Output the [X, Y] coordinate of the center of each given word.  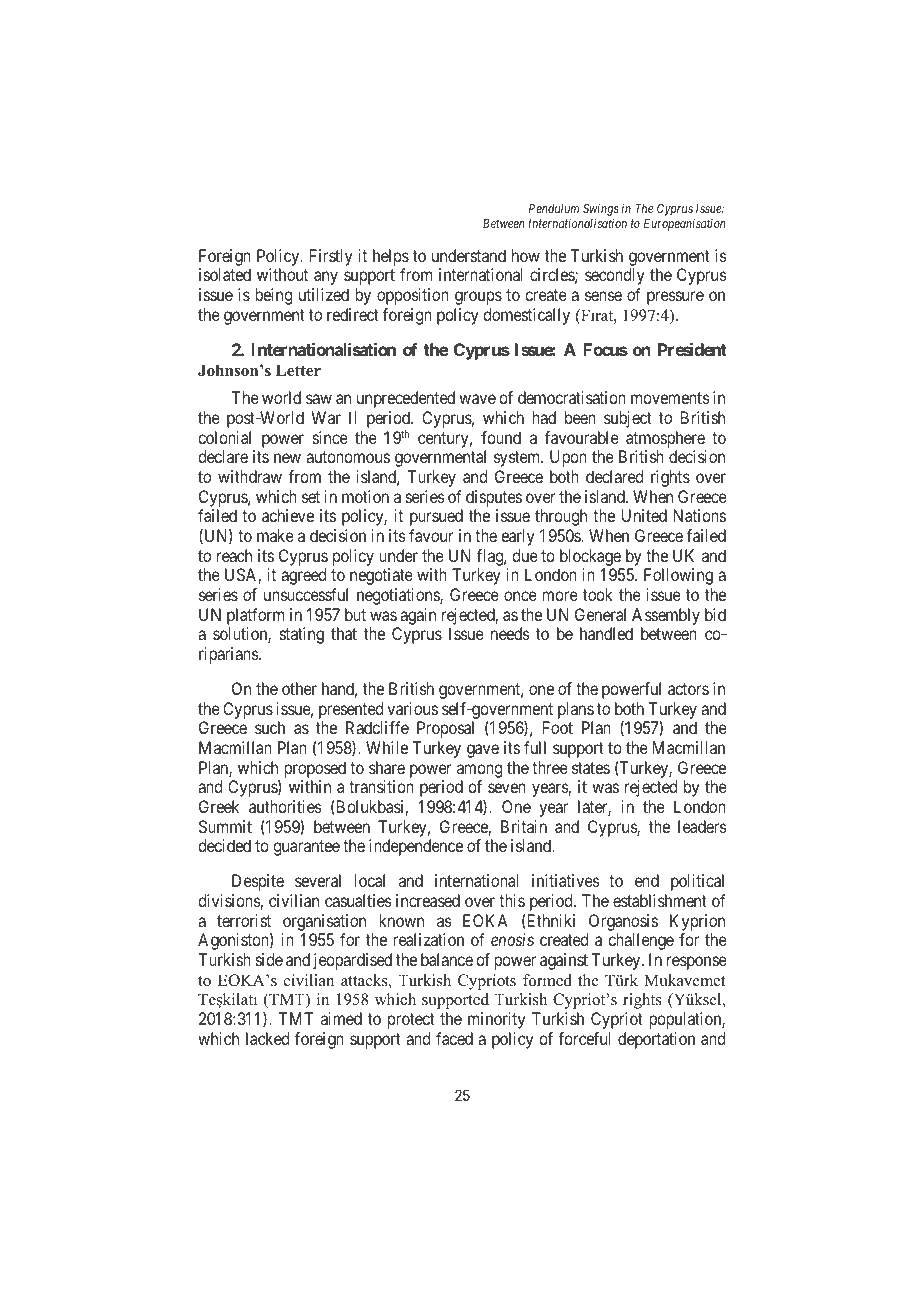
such [270, 727]
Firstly [331, 257]
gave [483, 751]
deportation [656, 1040]
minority [496, 1020]
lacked [267, 1038]
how [526, 255]
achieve [288, 515]
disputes [494, 498]
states [591, 768]
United [644, 515]
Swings [601, 211]
